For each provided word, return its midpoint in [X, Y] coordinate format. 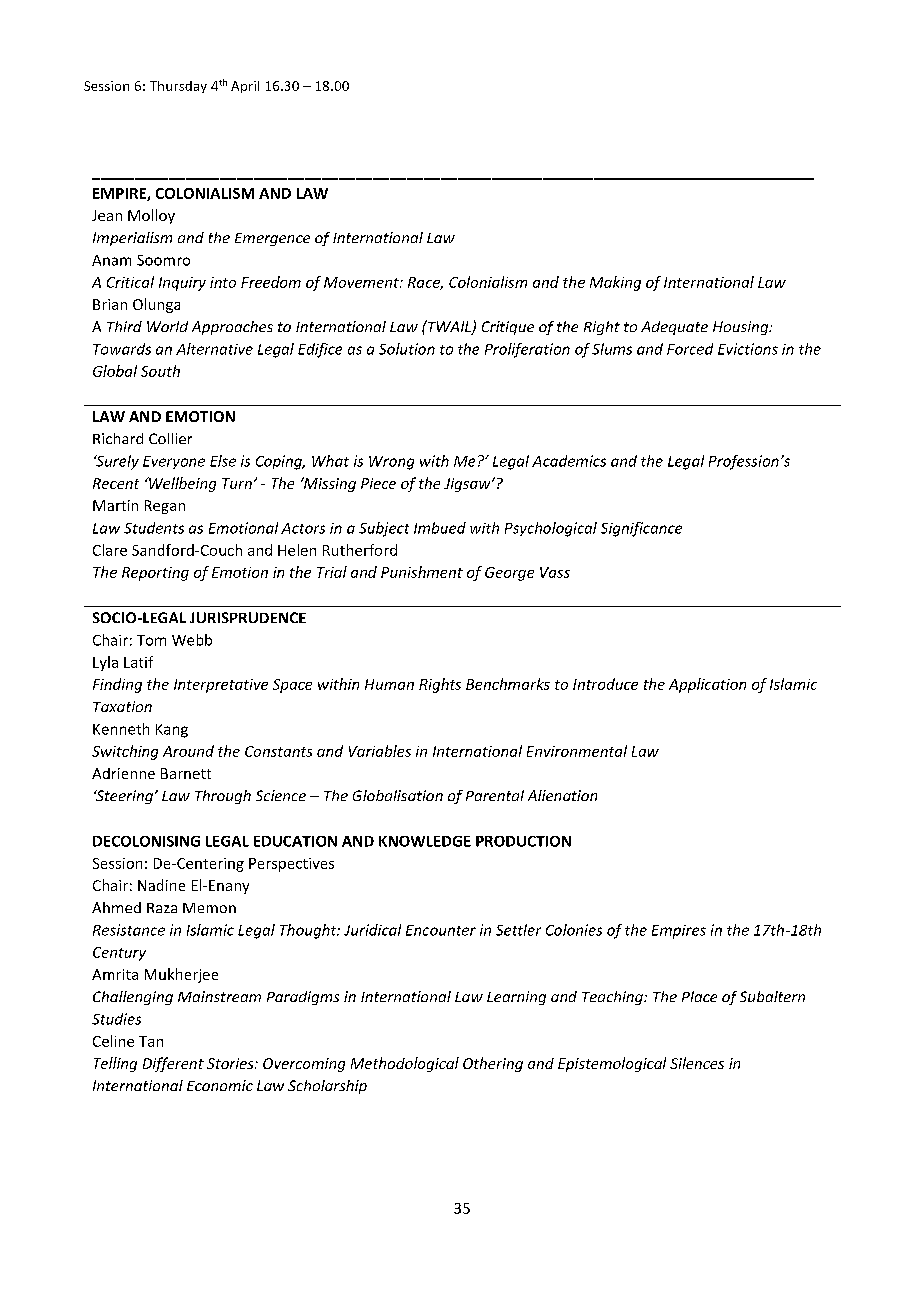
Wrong [391, 463]
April [245, 87]
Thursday [178, 87]
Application [707, 685]
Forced [690, 349]
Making [615, 283]
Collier [170, 438]
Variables [380, 751]
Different [173, 1064]
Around [188, 751]
